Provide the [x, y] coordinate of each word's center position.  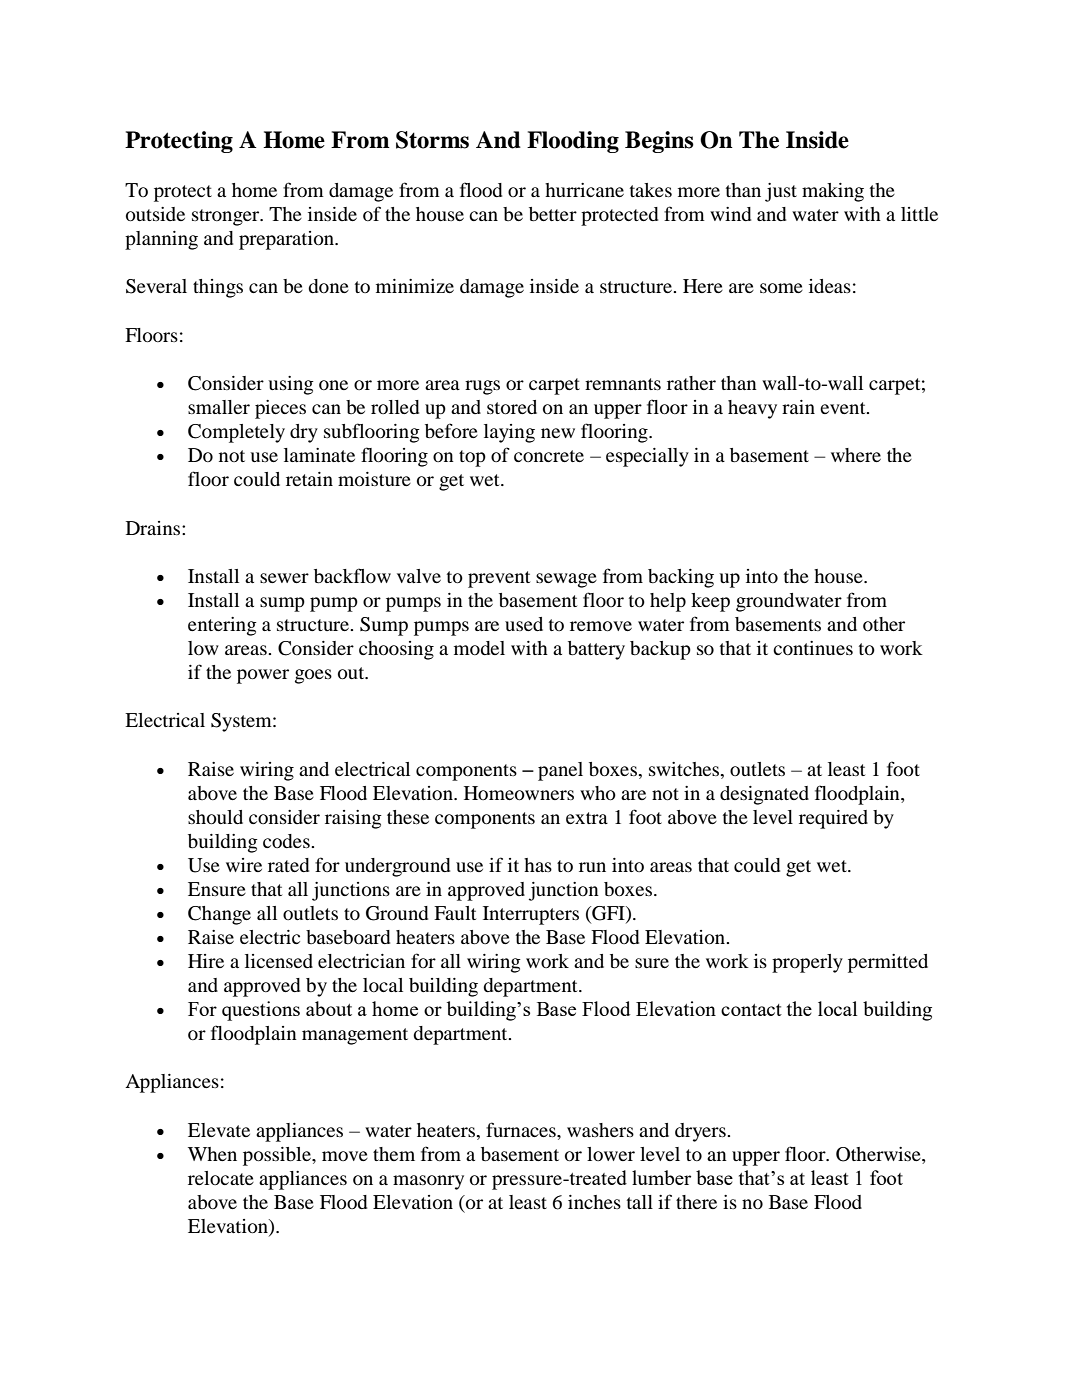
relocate [221, 1178]
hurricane [584, 190]
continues [813, 648]
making [833, 192]
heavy [752, 409]
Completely [236, 433]
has [538, 865]
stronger [227, 217]
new [558, 433]
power [263, 676]
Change [219, 915]
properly [807, 963]
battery [596, 650]
